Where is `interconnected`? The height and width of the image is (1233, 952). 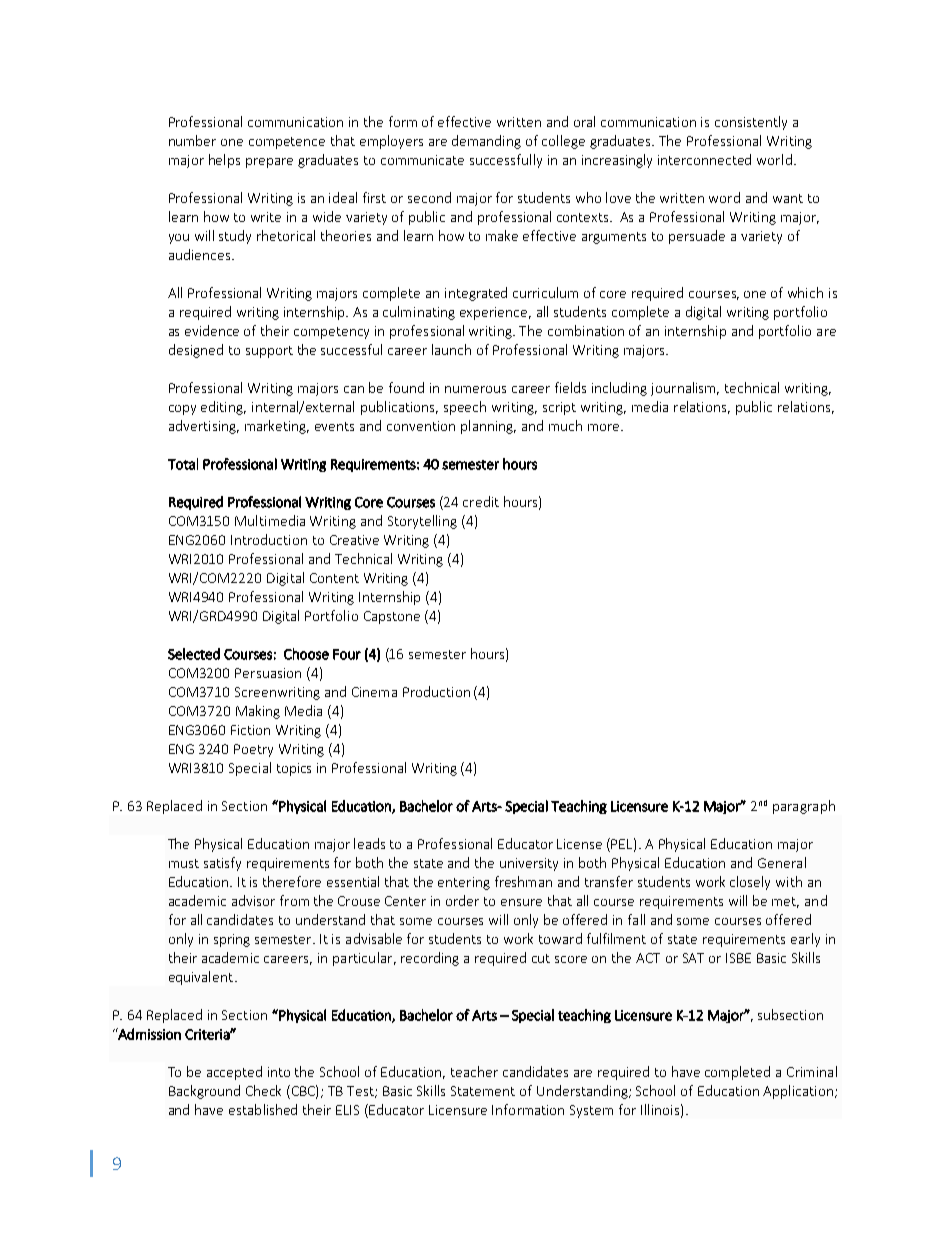 interconnected is located at coordinates (704, 159).
